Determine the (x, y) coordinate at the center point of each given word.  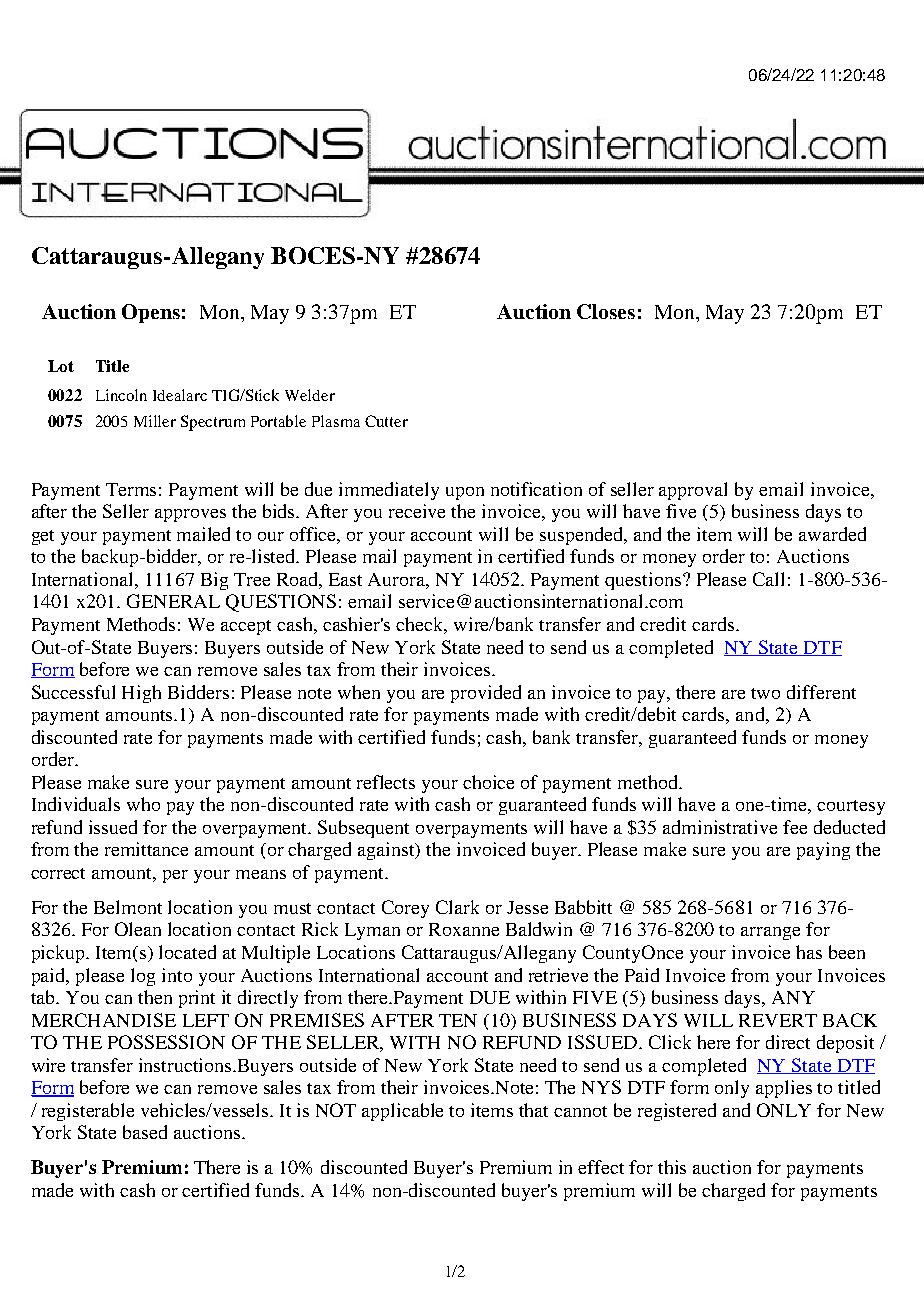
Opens (151, 313)
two (765, 693)
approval (693, 491)
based (145, 1132)
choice (488, 782)
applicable (402, 1112)
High (141, 694)
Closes (606, 311)
